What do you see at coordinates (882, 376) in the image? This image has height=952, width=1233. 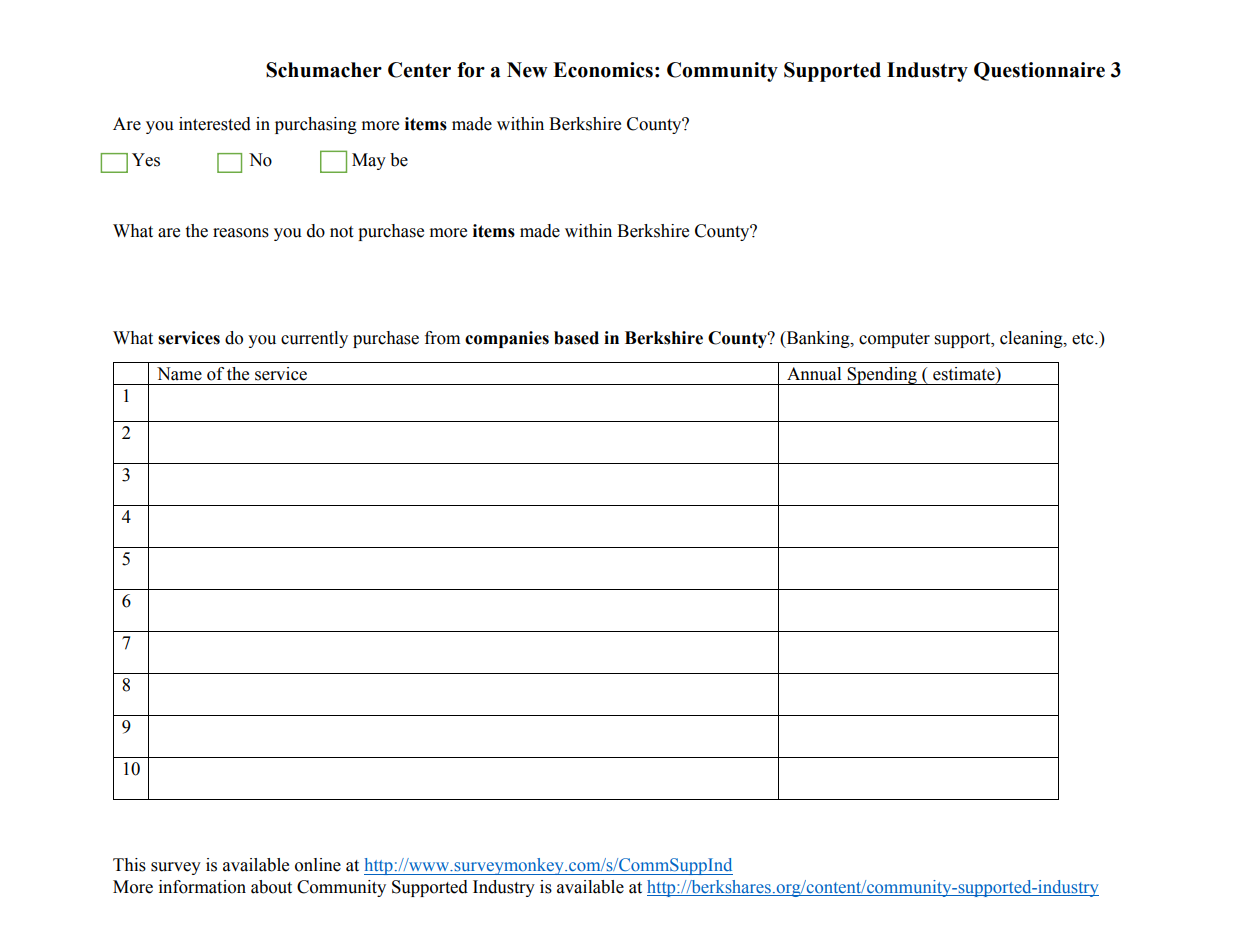 I see `Spending` at bounding box center [882, 376].
